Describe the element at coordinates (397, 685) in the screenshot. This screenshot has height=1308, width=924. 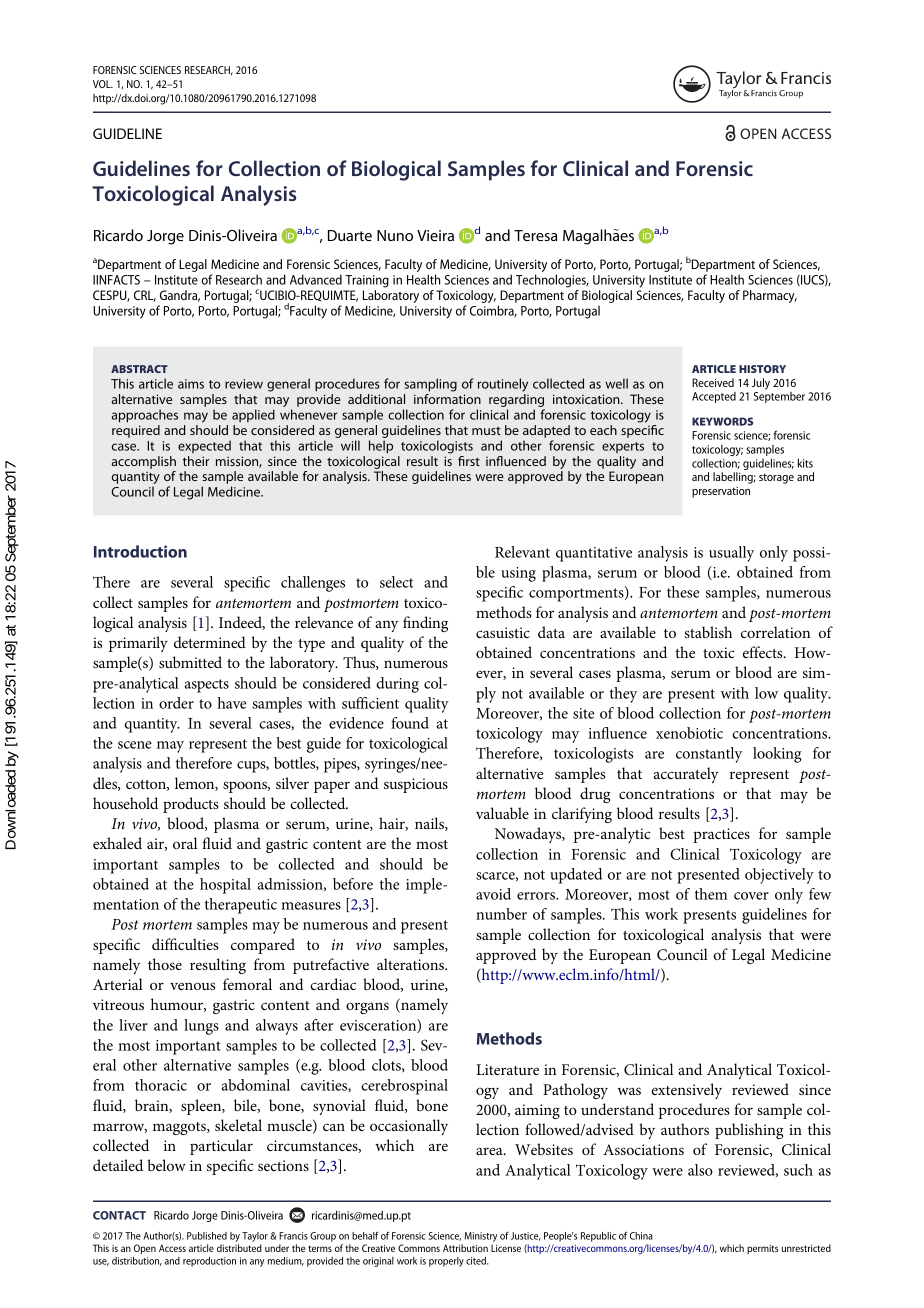
I see `during` at that location.
